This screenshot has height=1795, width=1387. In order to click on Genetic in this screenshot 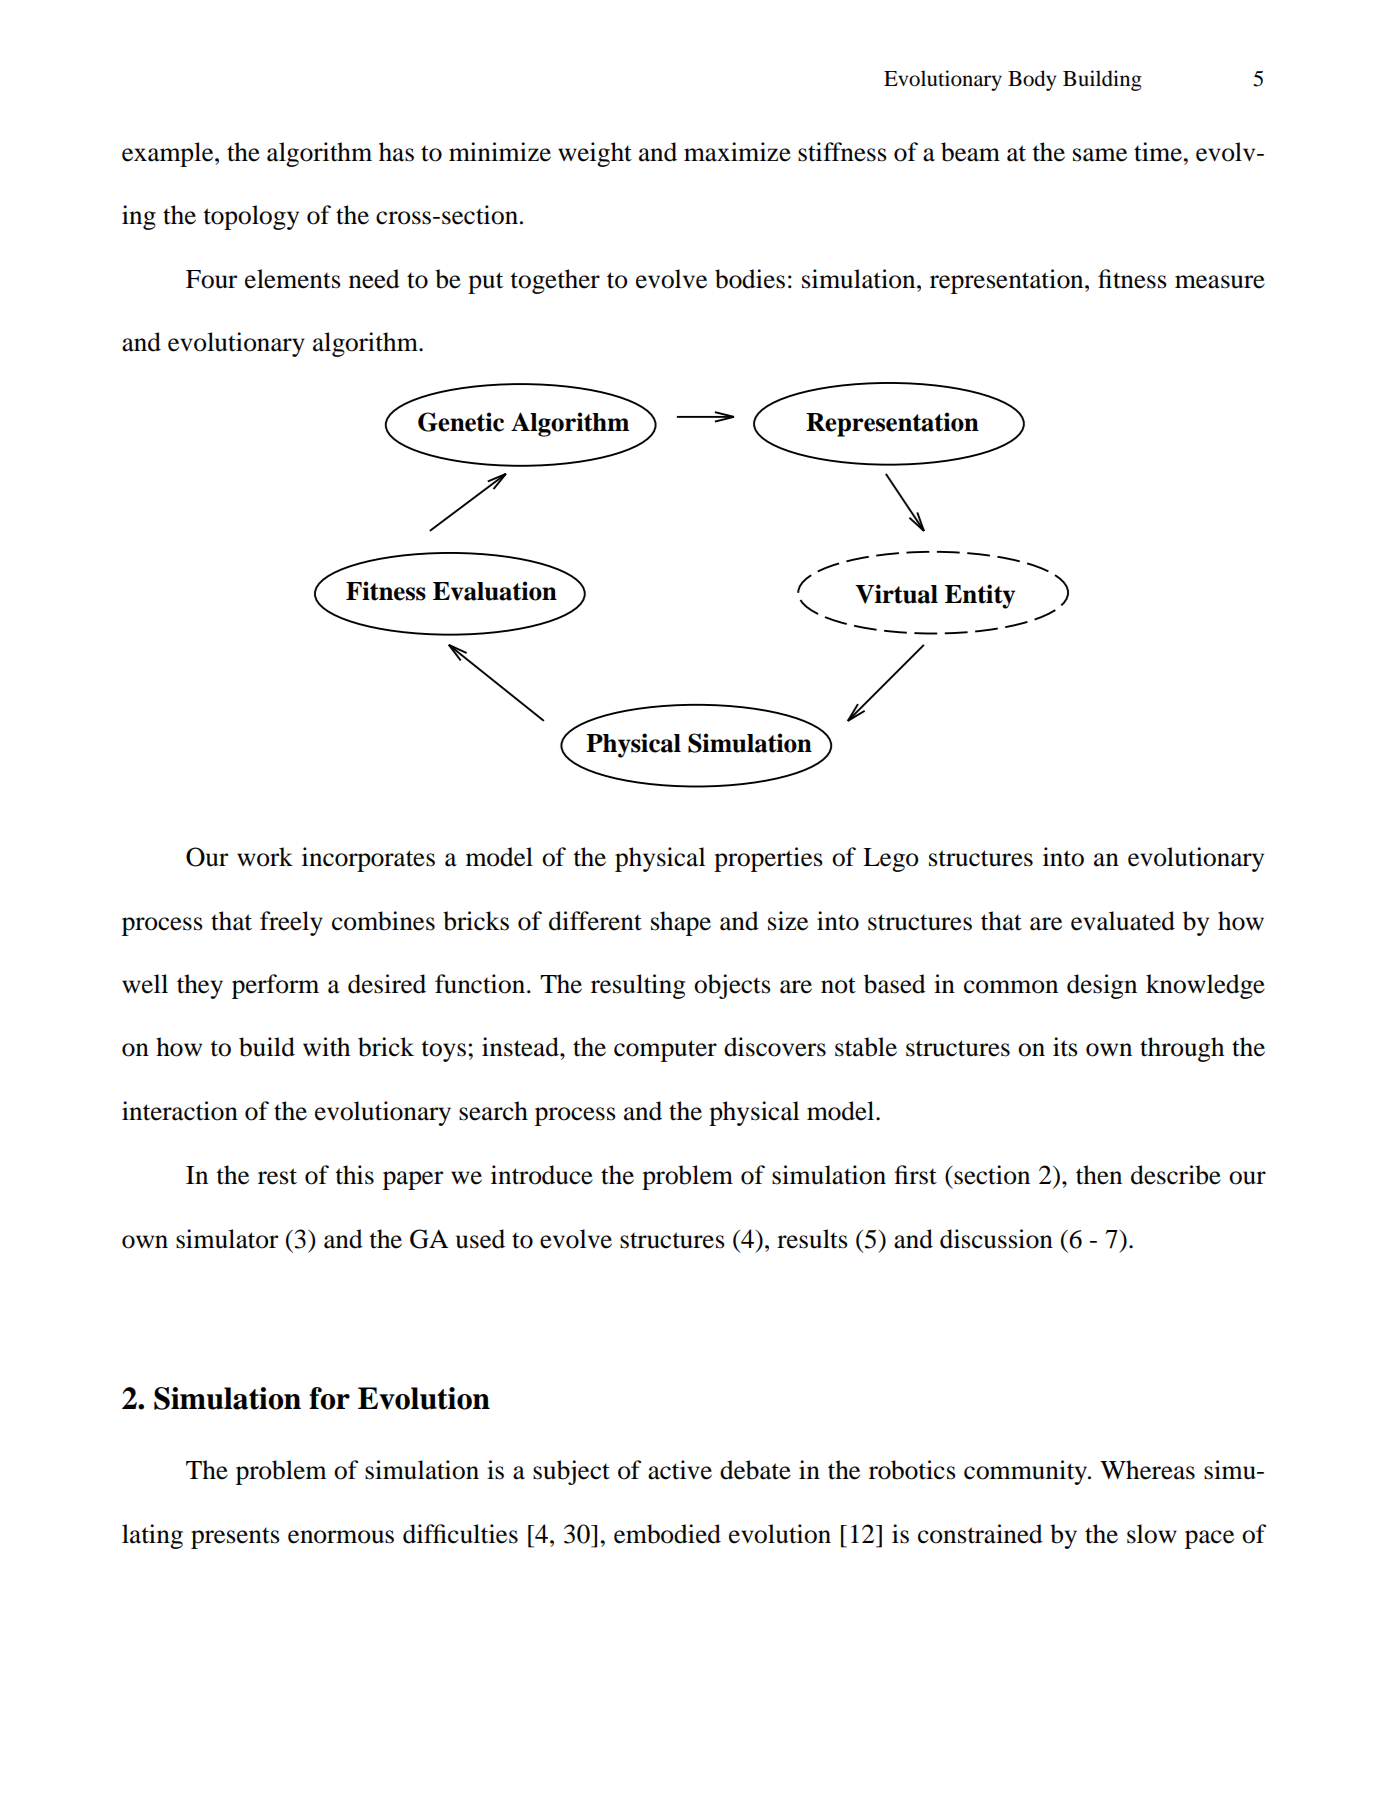, I will do `click(461, 422)`.
